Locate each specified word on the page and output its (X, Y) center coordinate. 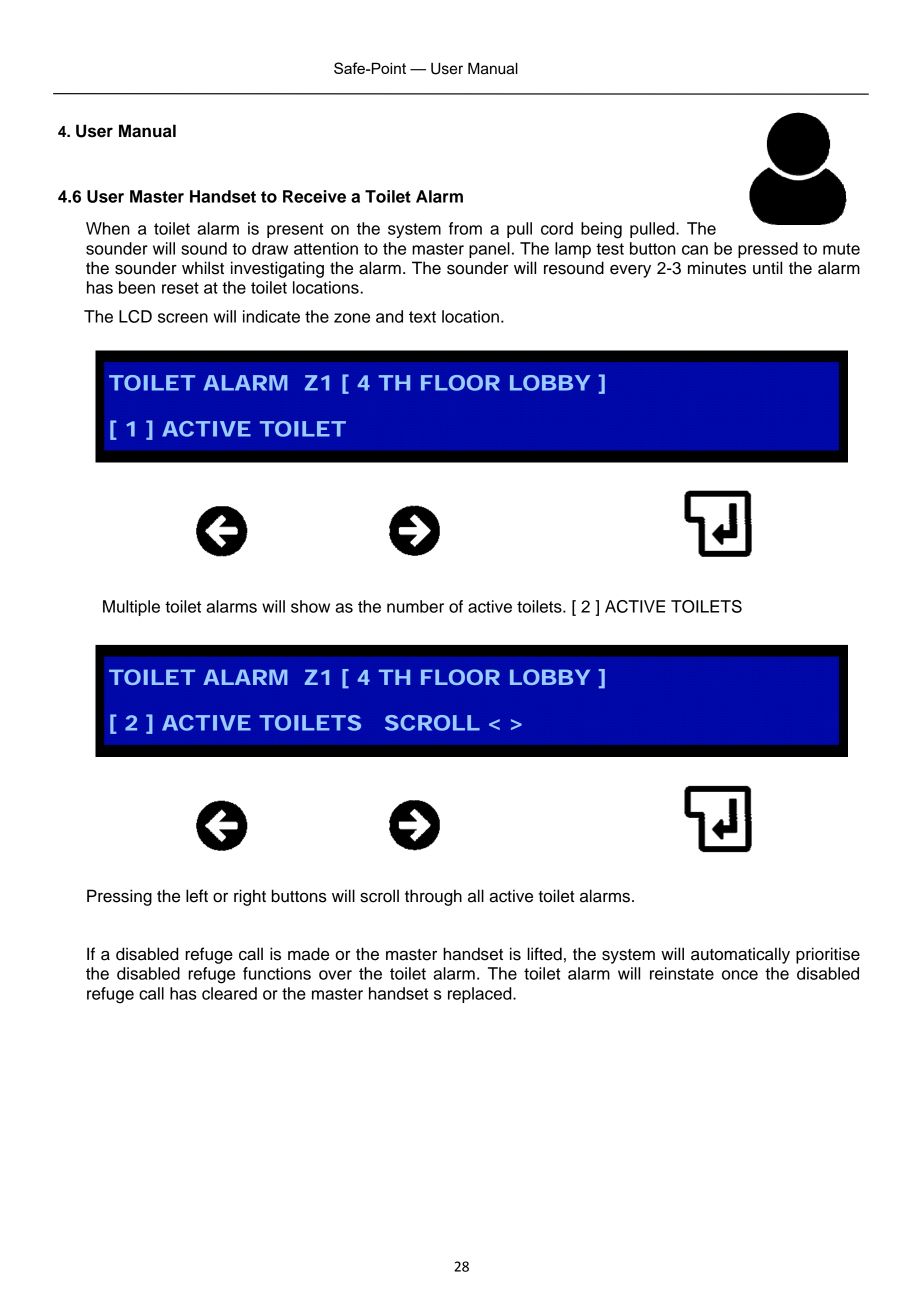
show (310, 606)
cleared (229, 993)
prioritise (828, 955)
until (767, 268)
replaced (481, 995)
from (465, 228)
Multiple (131, 608)
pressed (768, 250)
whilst (203, 268)
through (433, 897)
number (415, 606)
